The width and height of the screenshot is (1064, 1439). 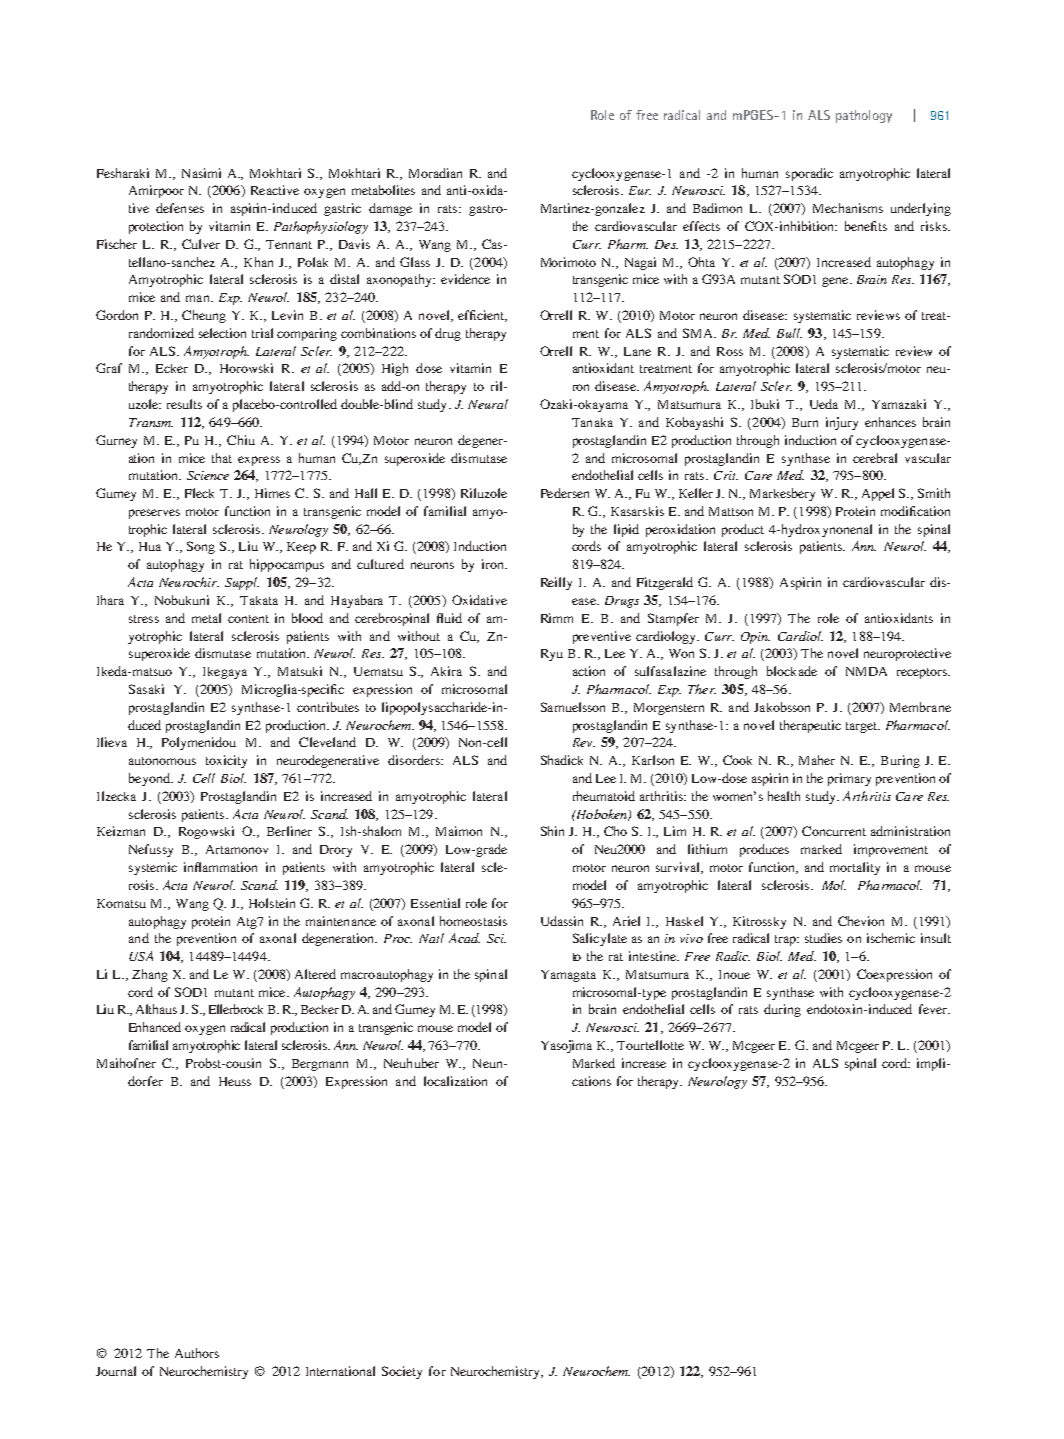 I want to click on NMDA, so click(x=866, y=671).
